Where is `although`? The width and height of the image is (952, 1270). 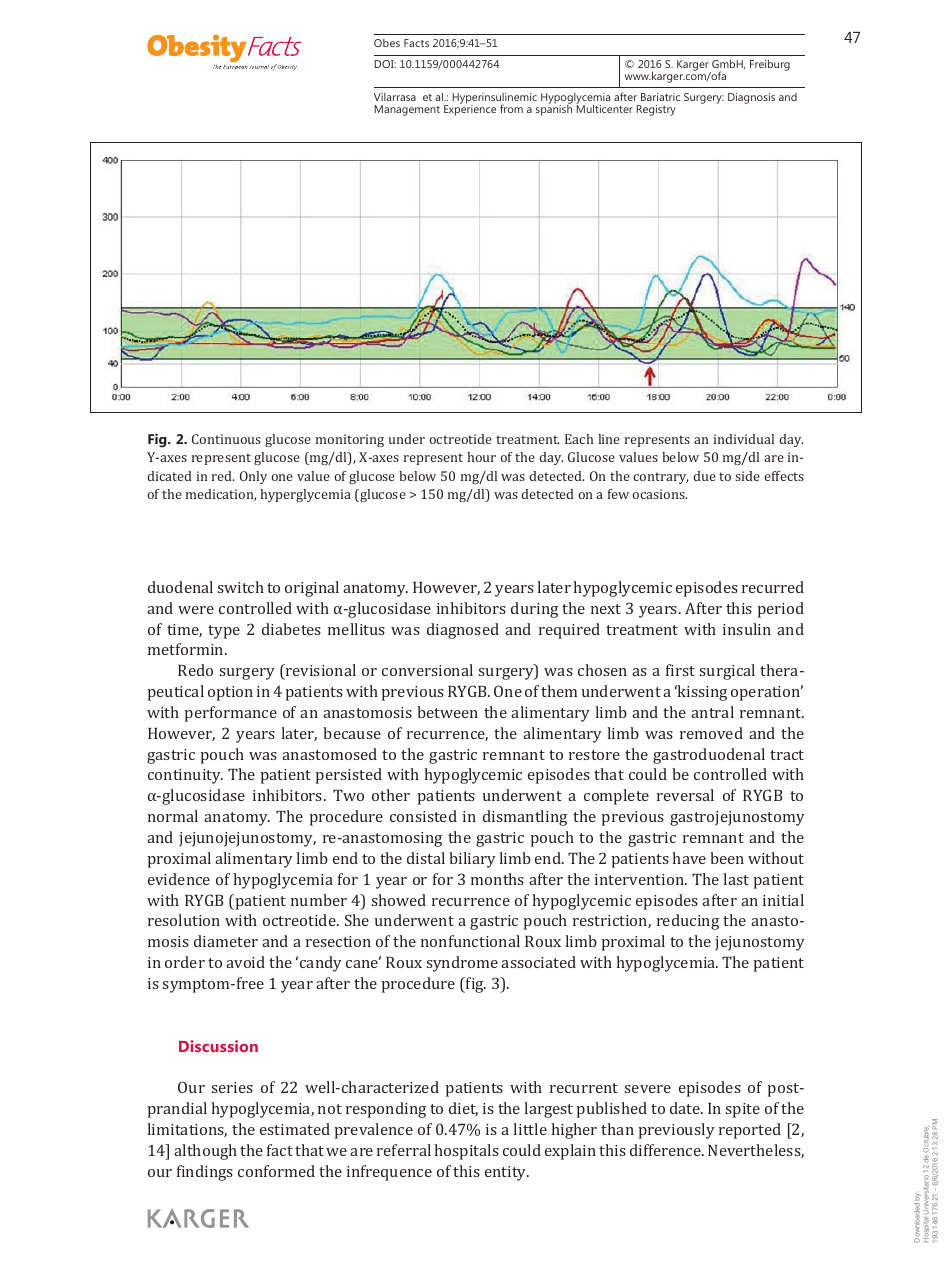
although is located at coordinates (205, 1152).
